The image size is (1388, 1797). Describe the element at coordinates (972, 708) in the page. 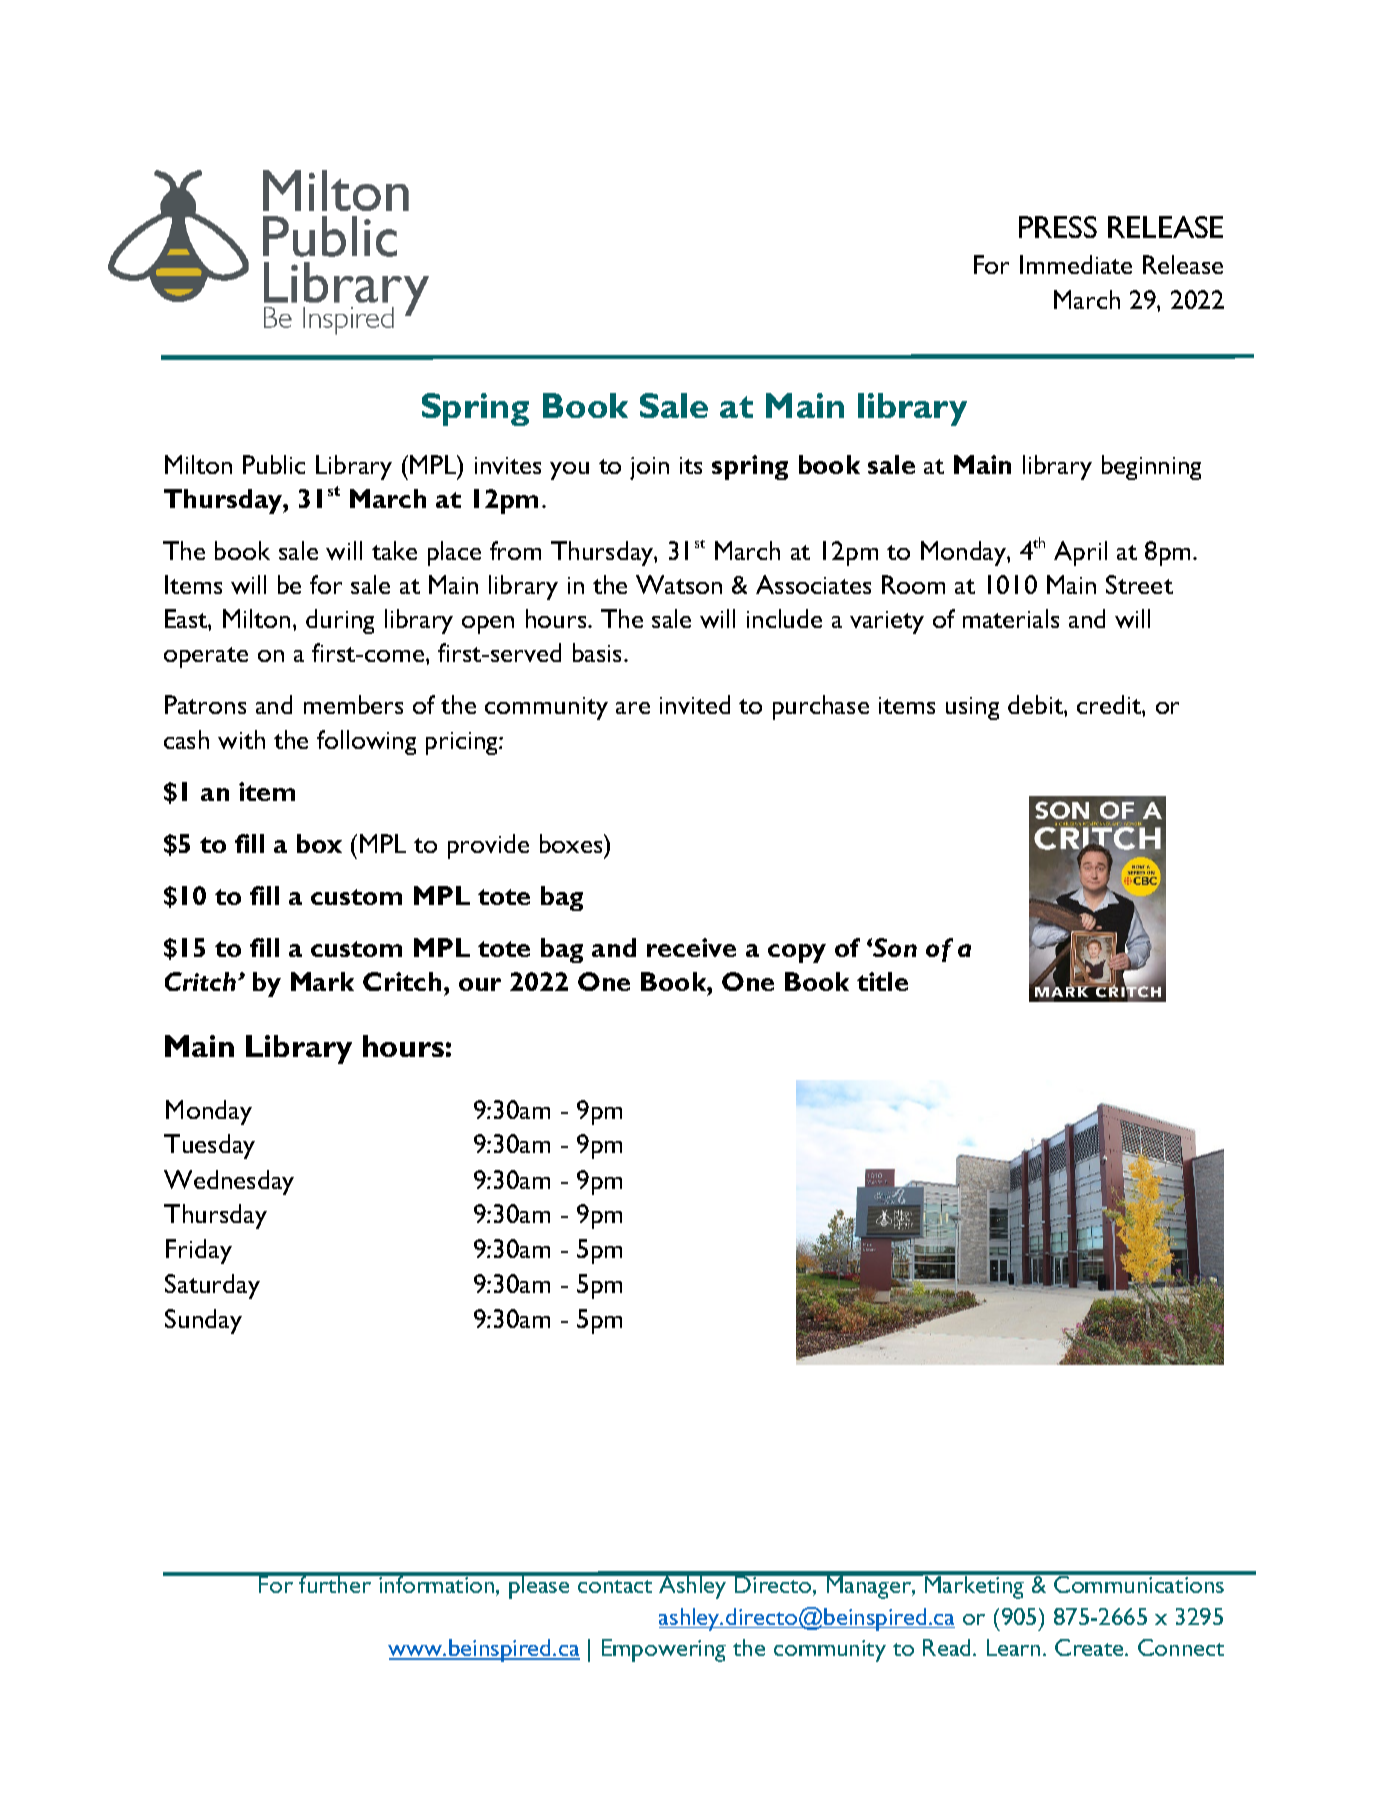

I see `using` at that location.
